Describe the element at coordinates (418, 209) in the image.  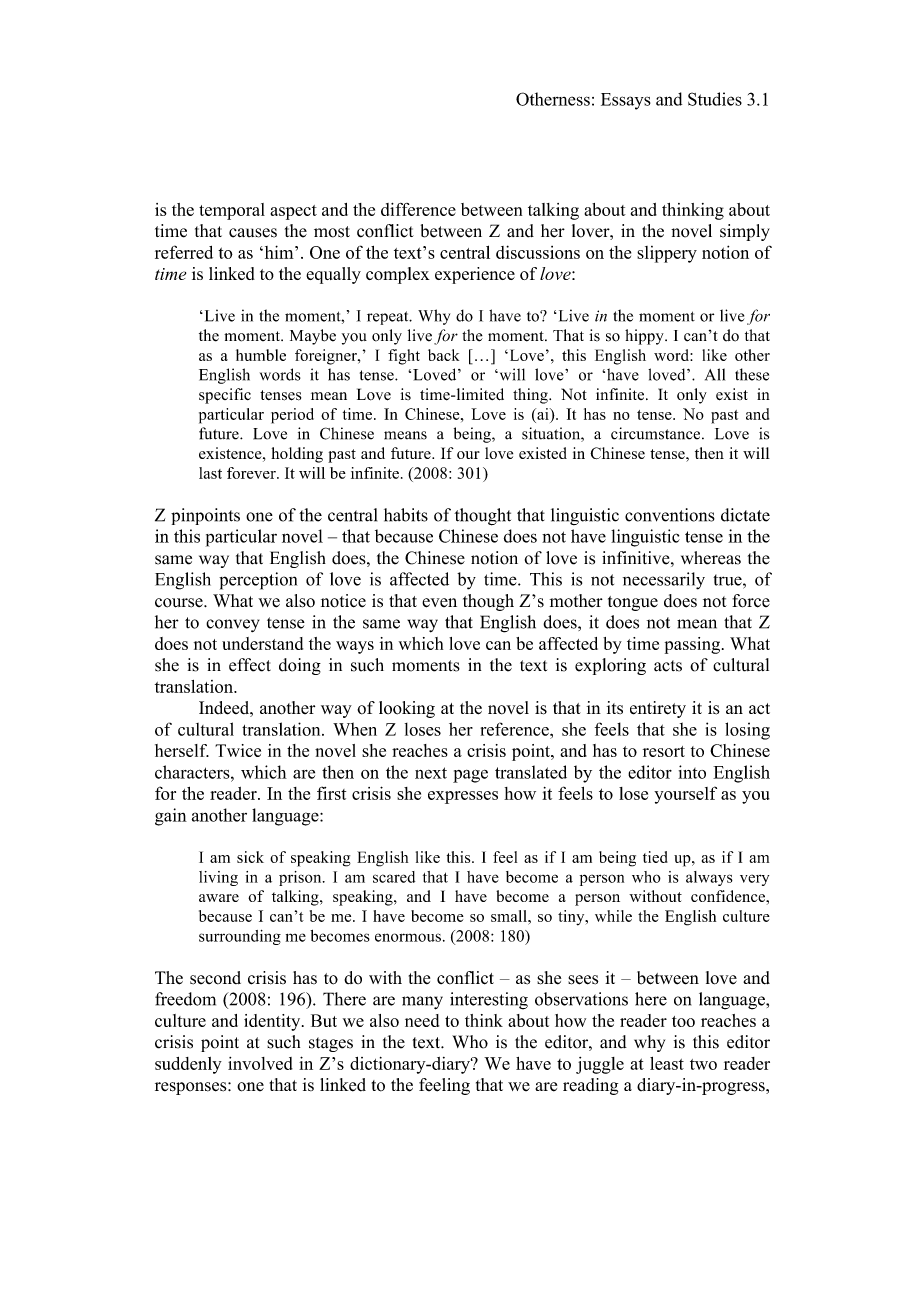
I see `difference` at that location.
